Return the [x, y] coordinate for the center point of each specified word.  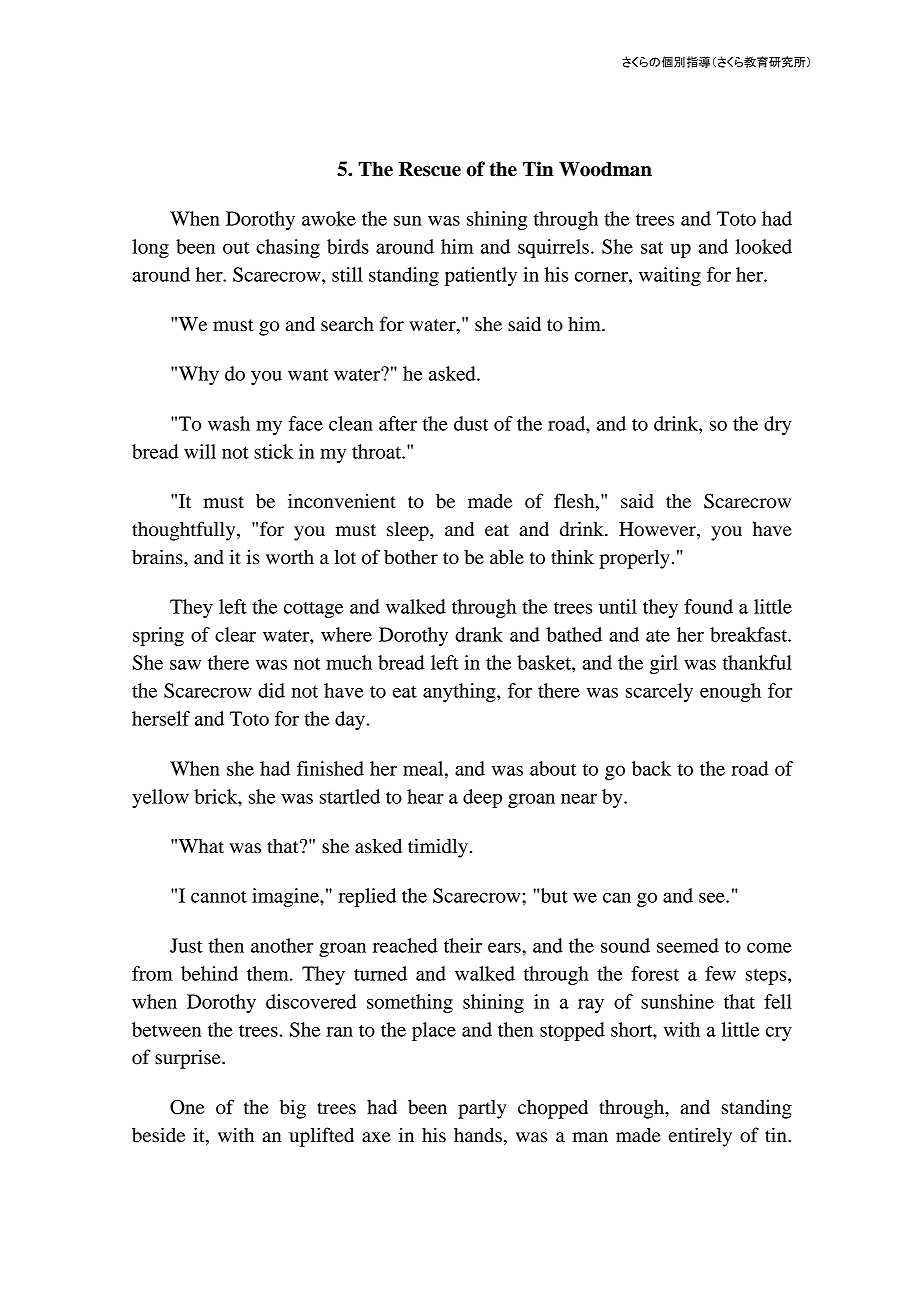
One [187, 1107]
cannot [219, 897]
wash [229, 423]
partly [482, 1109]
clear [235, 634]
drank [479, 634]
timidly [438, 848]
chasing [288, 248]
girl [664, 664]
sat [652, 247]
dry [778, 425]
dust [471, 423]
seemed [688, 945]
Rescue [430, 169]
